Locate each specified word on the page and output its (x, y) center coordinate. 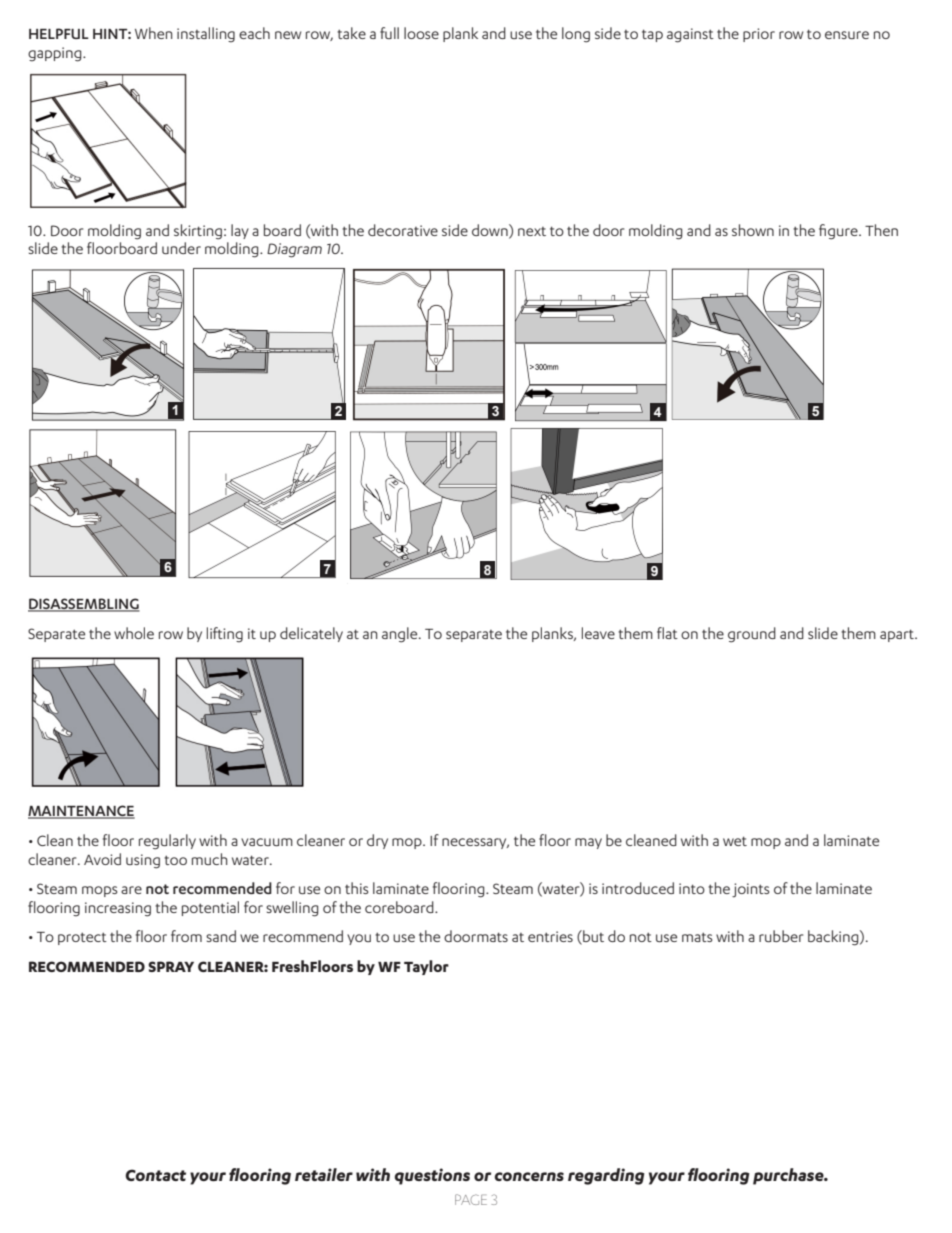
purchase (789, 1176)
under (181, 248)
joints (750, 890)
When (154, 33)
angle (401, 635)
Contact (155, 1175)
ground (752, 635)
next (532, 231)
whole (134, 633)
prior (759, 35)
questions (432, 1176)
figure (839, 232)
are (131, 890)
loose (421, 33)
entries (550, 936)
